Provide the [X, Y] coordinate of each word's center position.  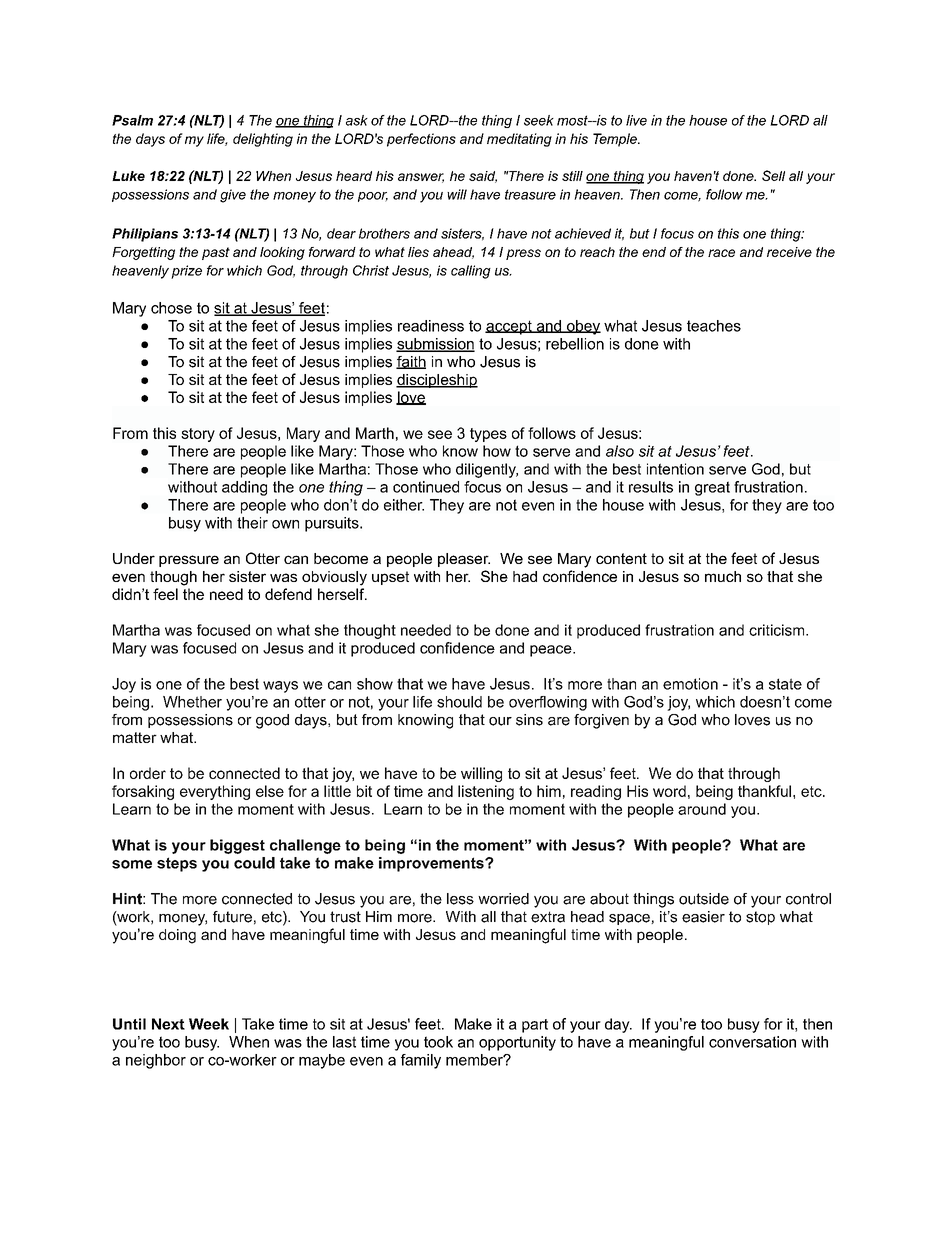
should [459, 702]
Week [209, 1024]
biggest [237, 846]
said [483, 177]
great [712, 488]
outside [704, 899]
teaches [714, 326]
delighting [263, 140]
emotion [690, 684]
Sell [773, 175]
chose [171, 308]
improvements [432, 864]
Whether [192, 702]
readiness [431, 326]
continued [426, 487]
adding [244, 488]
